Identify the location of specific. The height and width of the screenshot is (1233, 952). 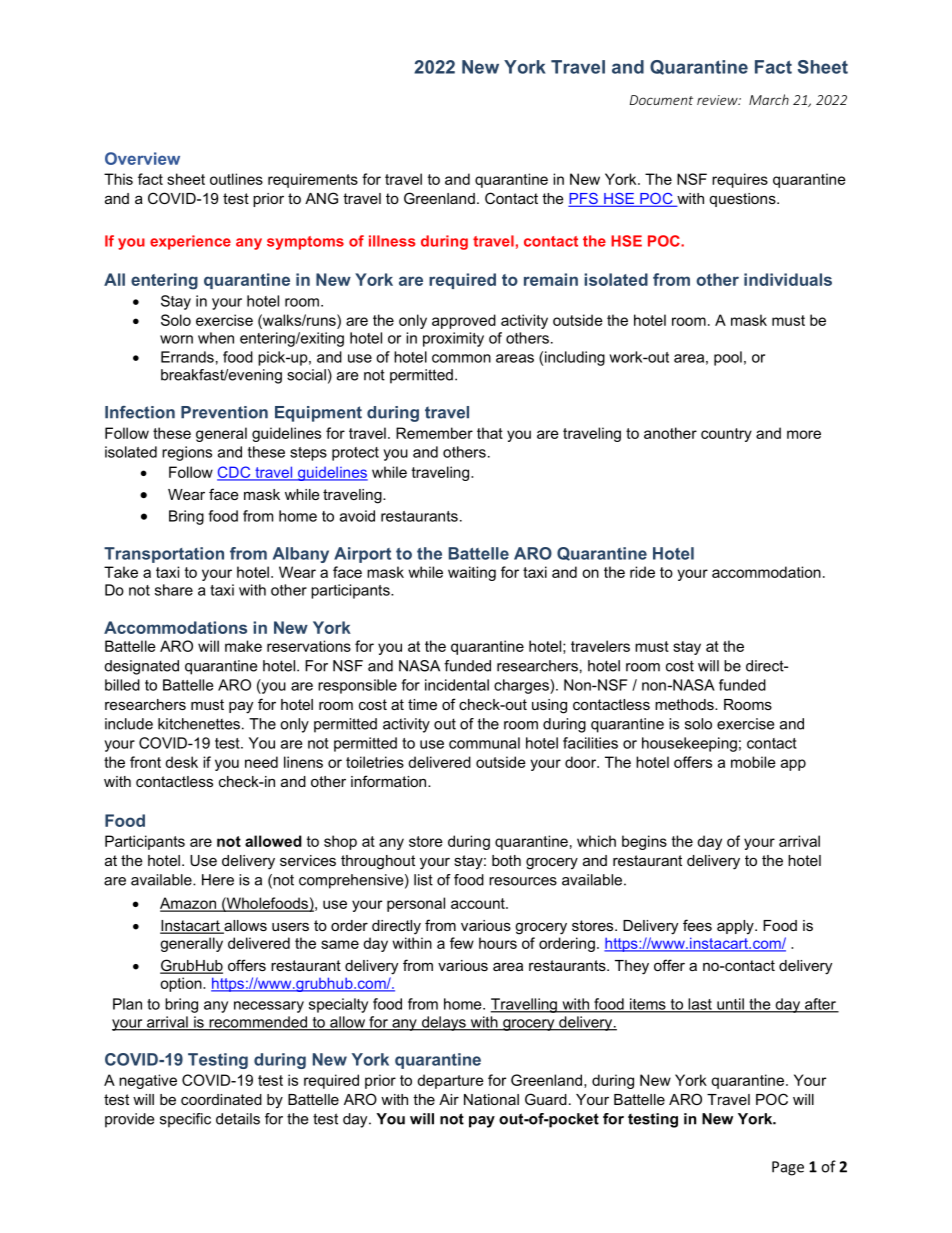
(185, 1120).
